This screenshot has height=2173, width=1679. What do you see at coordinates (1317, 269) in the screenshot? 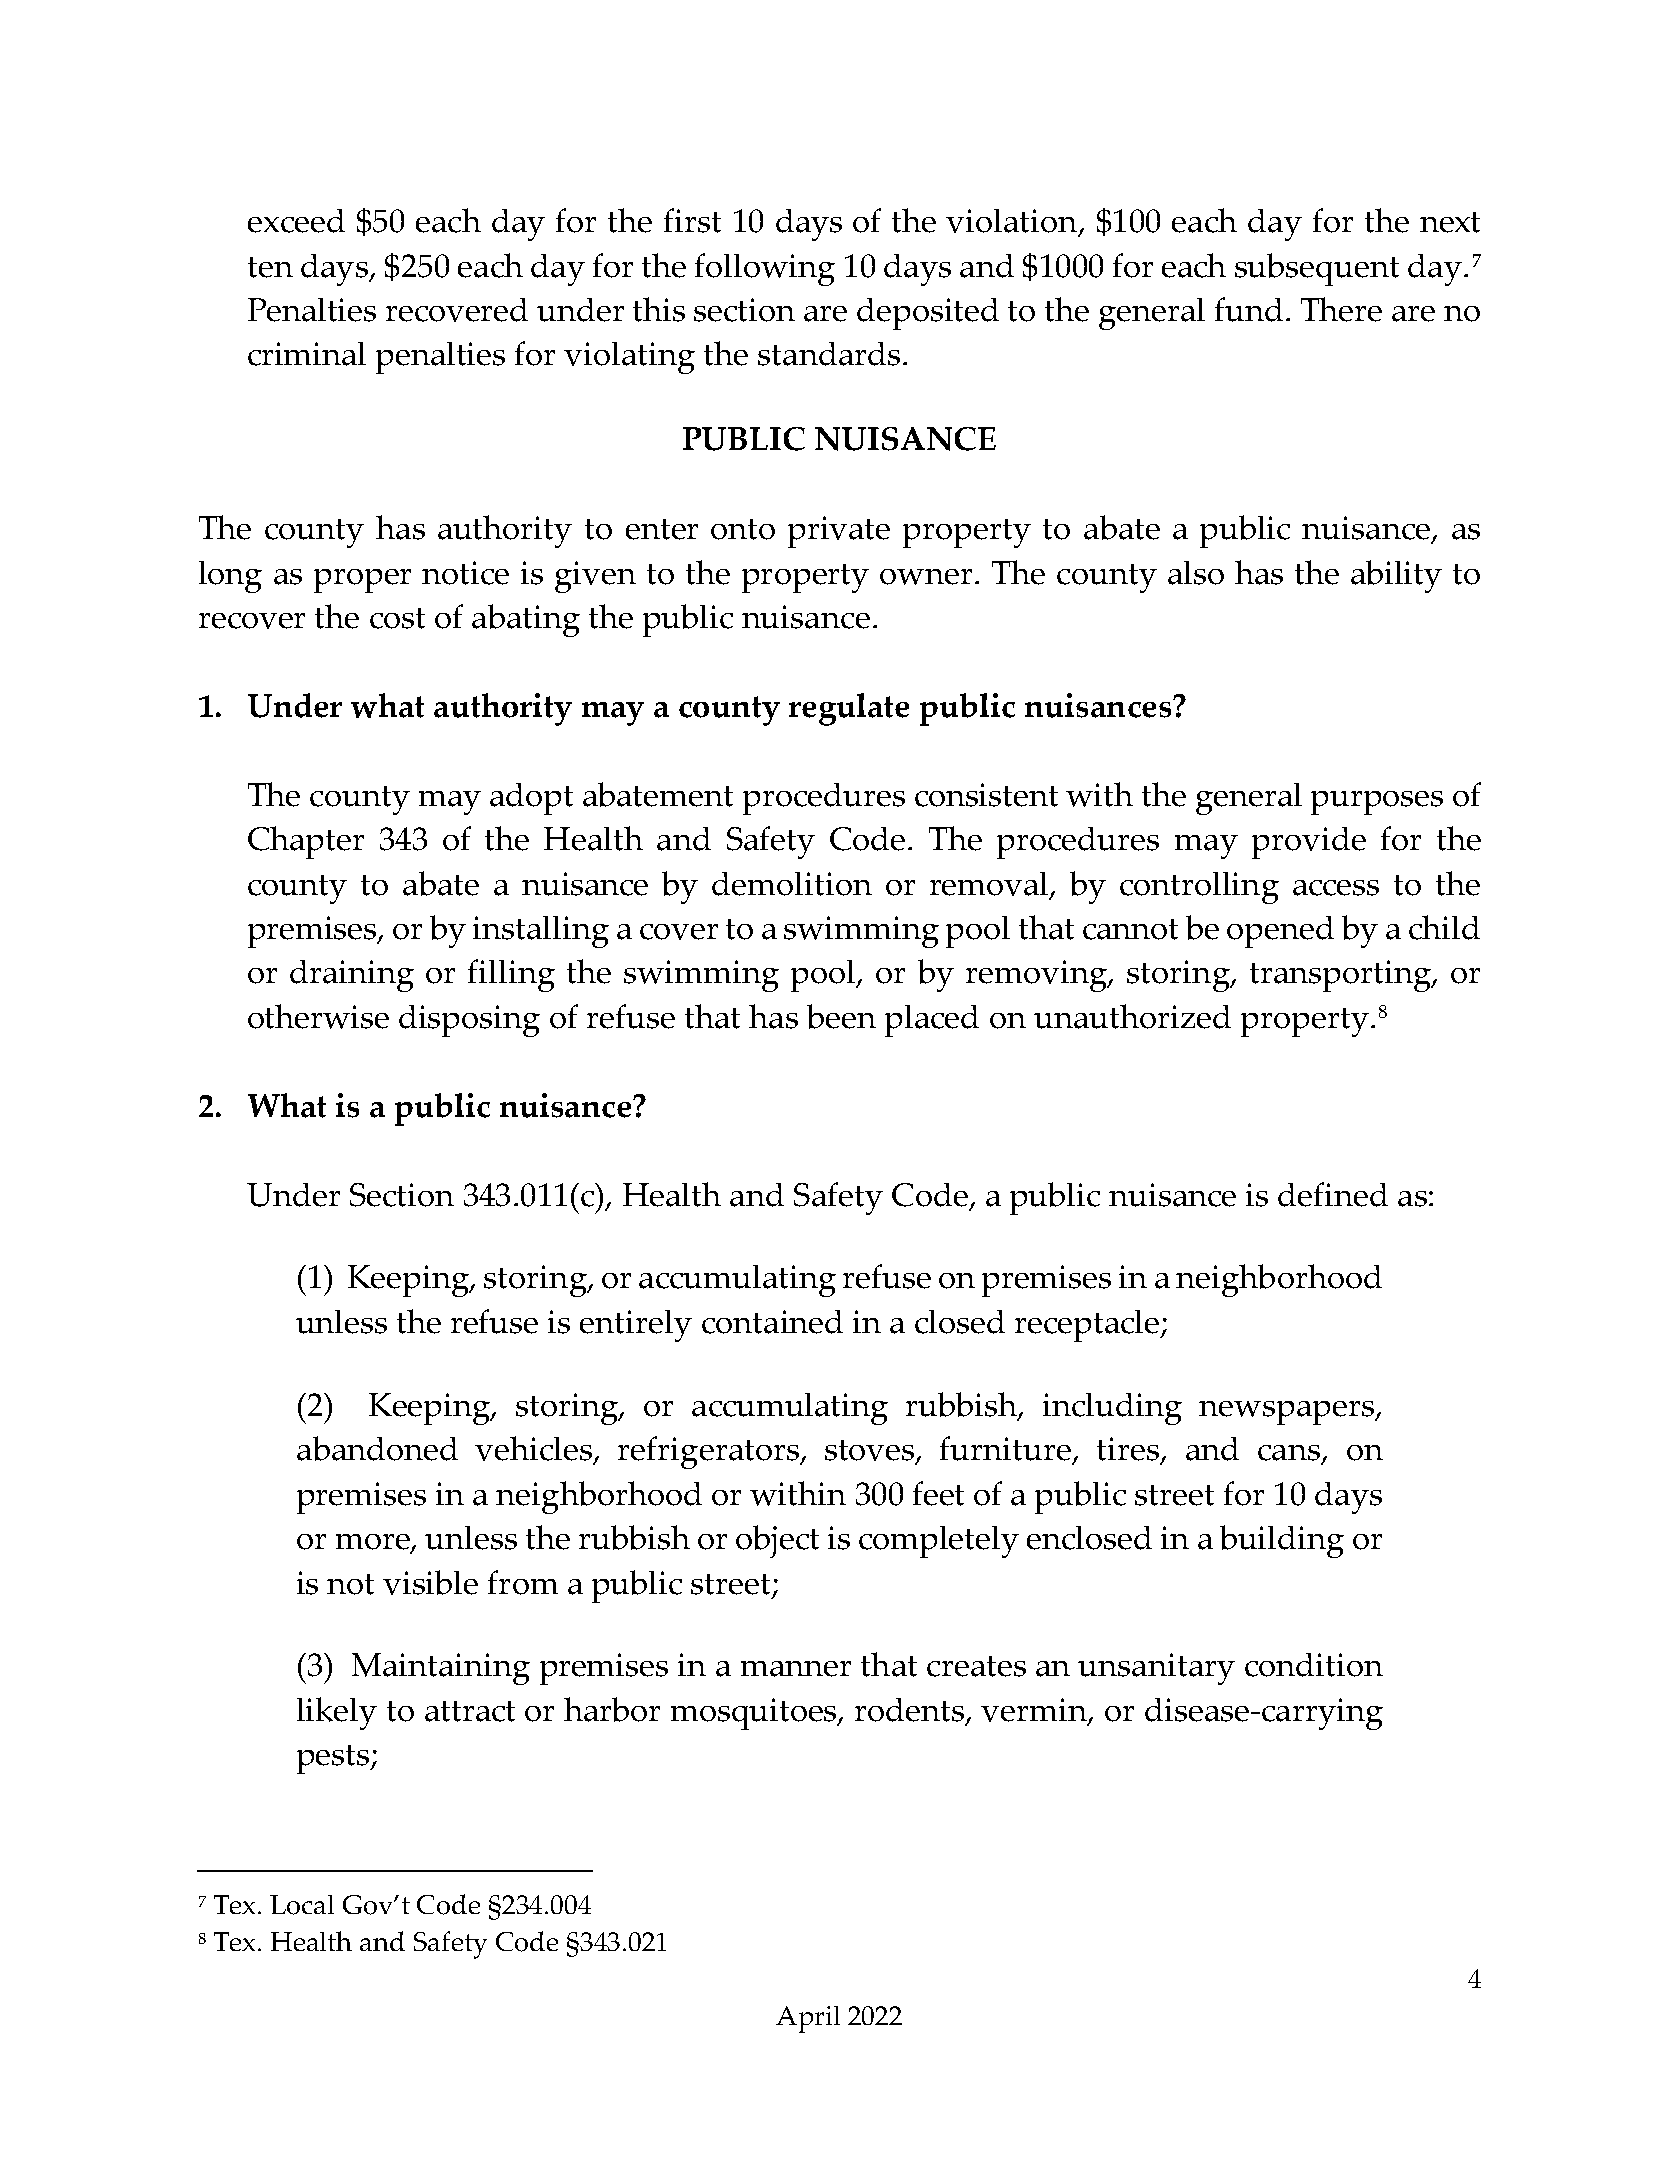
I see `subsequent` at bounding box center [1317, 269].
